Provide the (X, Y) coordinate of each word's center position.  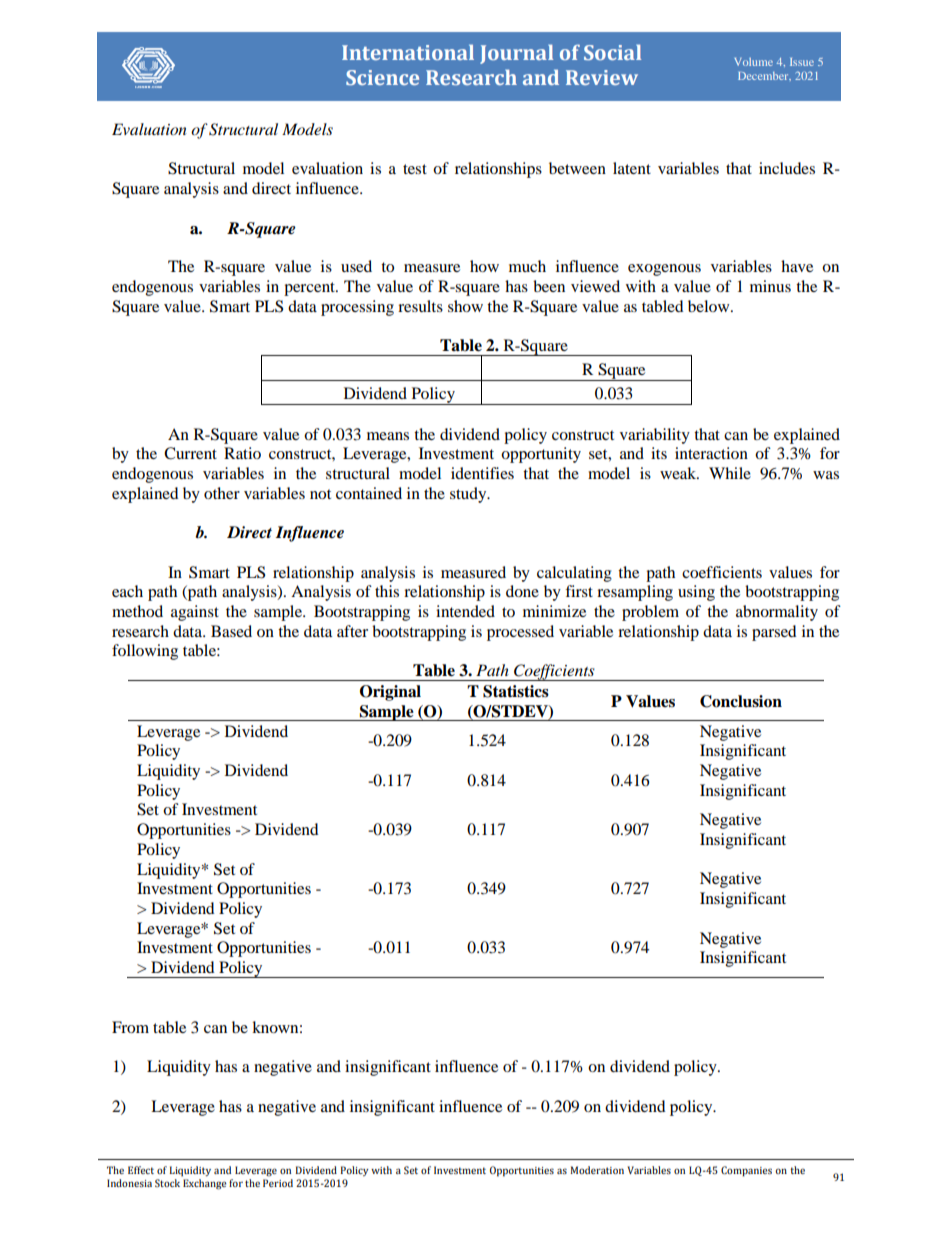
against (195, 613)
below (710, 306)
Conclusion (741, 701)
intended (465, 611)
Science (382, 77)
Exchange (205, 1184)
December (764, 76)
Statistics (516, 691)
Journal (516, 54)
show (465, 306)
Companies (746, 1171)
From (130, 1027)
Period (278, 1183)
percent (310, 289)
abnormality (777, 613)
